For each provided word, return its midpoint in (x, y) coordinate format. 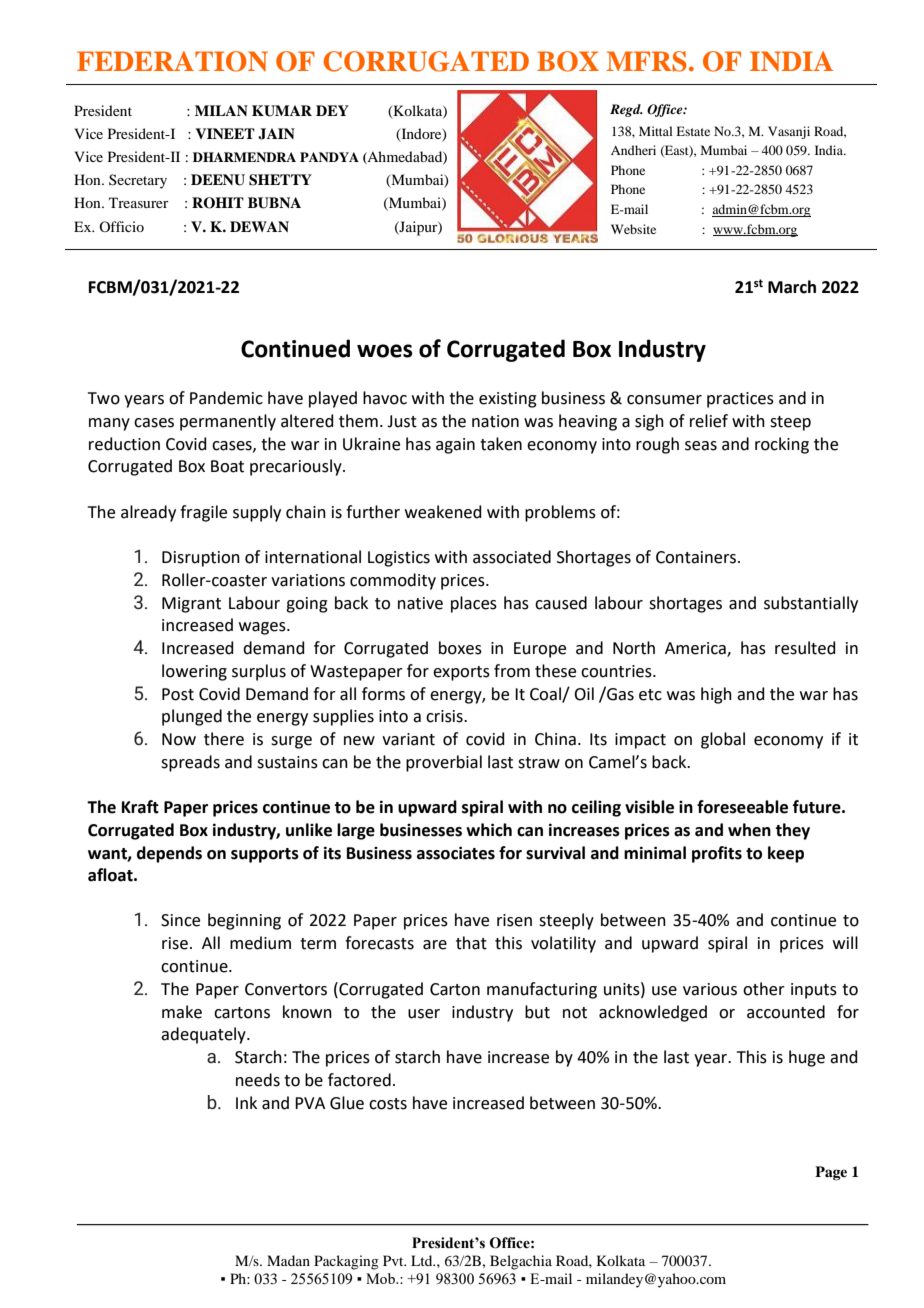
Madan (288, 1260)
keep (786, 854)
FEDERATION (172, 61)
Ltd (423, 1260)
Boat (227, 466)
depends (169, 854)
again (455, 446)
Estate (693, 131)
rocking (782, 445)
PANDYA (329, 157)
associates (456, 853)
